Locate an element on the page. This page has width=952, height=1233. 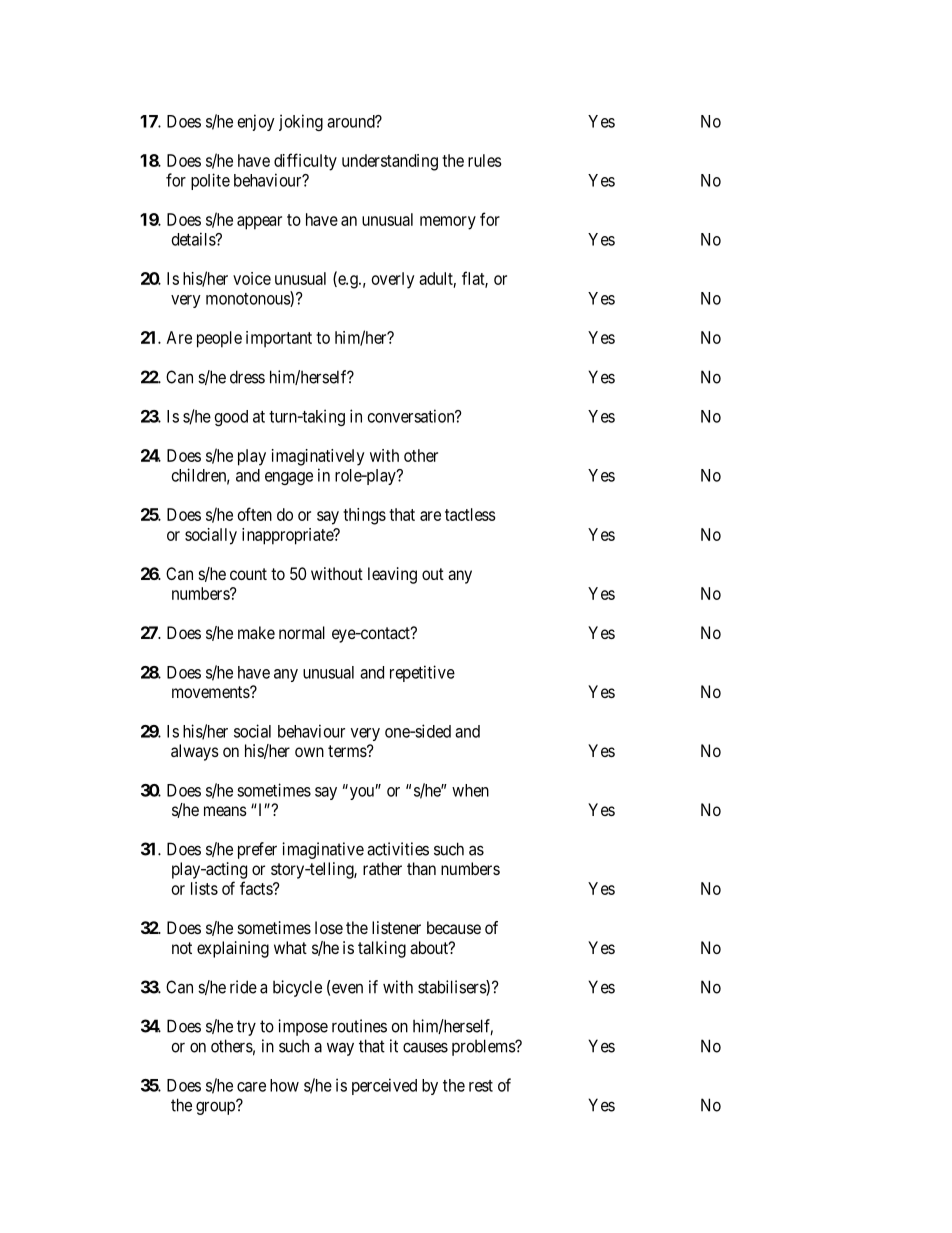
means is located at coordinates (225, 811).
